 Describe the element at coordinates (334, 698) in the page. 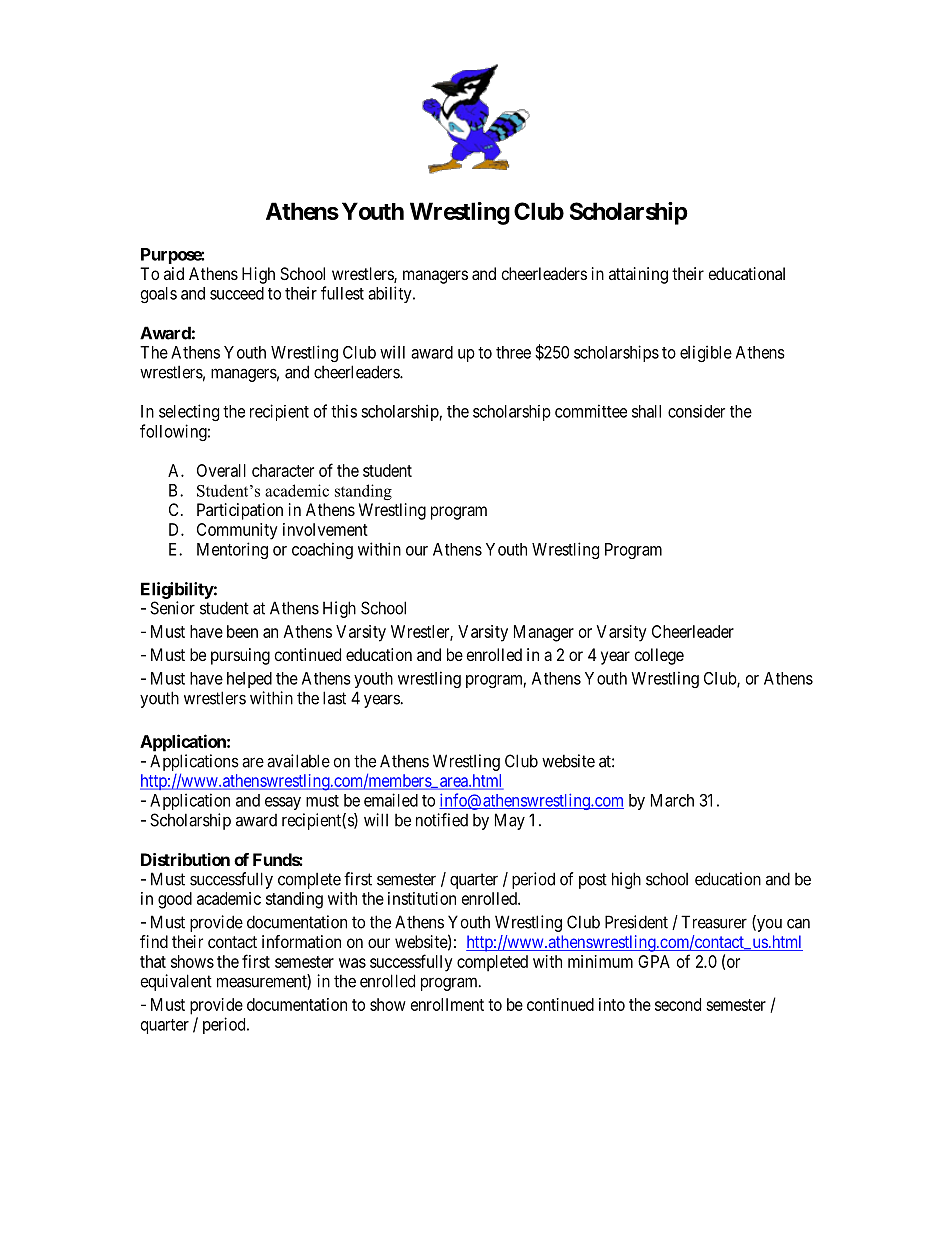

I see `last` at that location.
